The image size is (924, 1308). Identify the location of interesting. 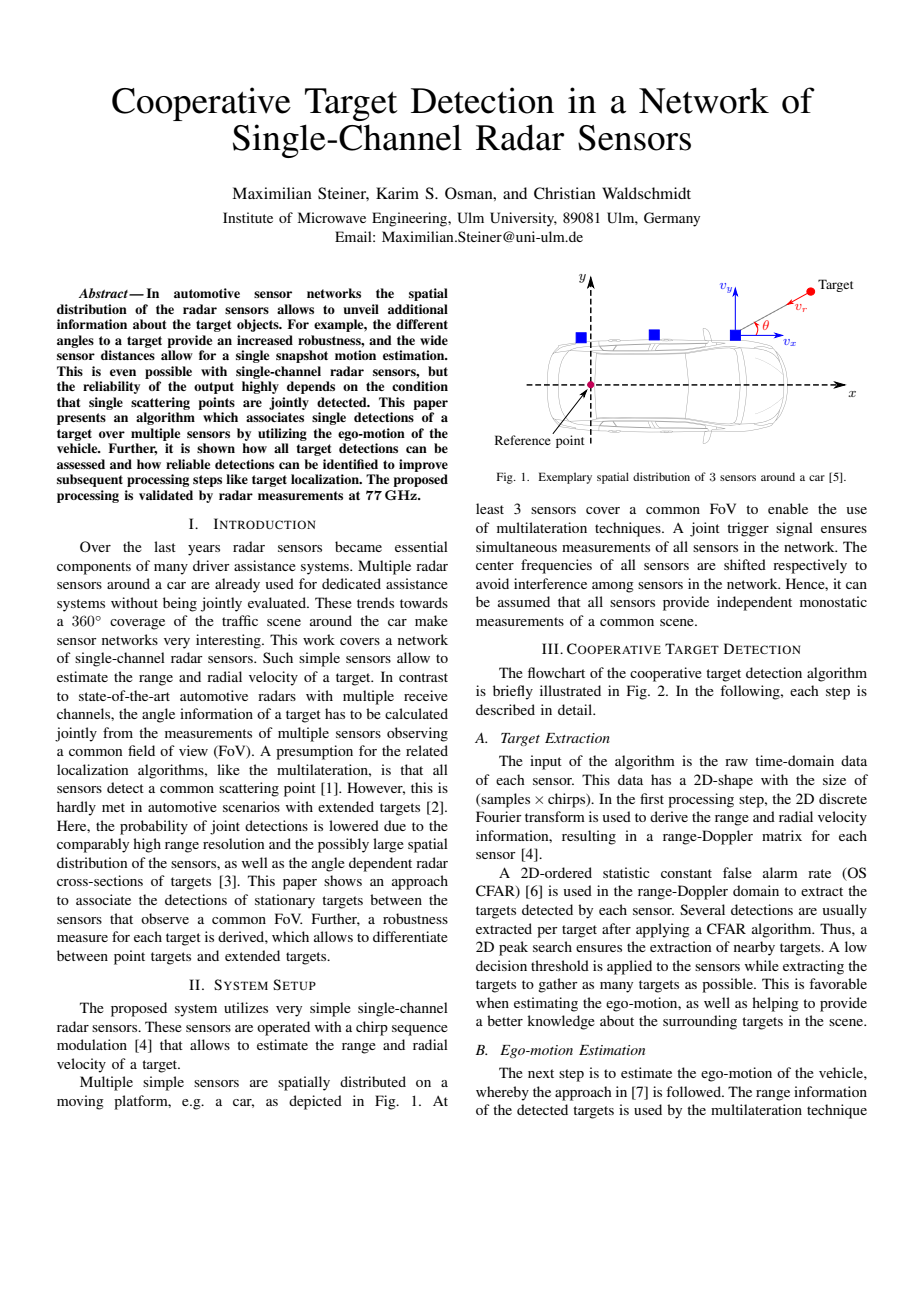
(229, 641).
